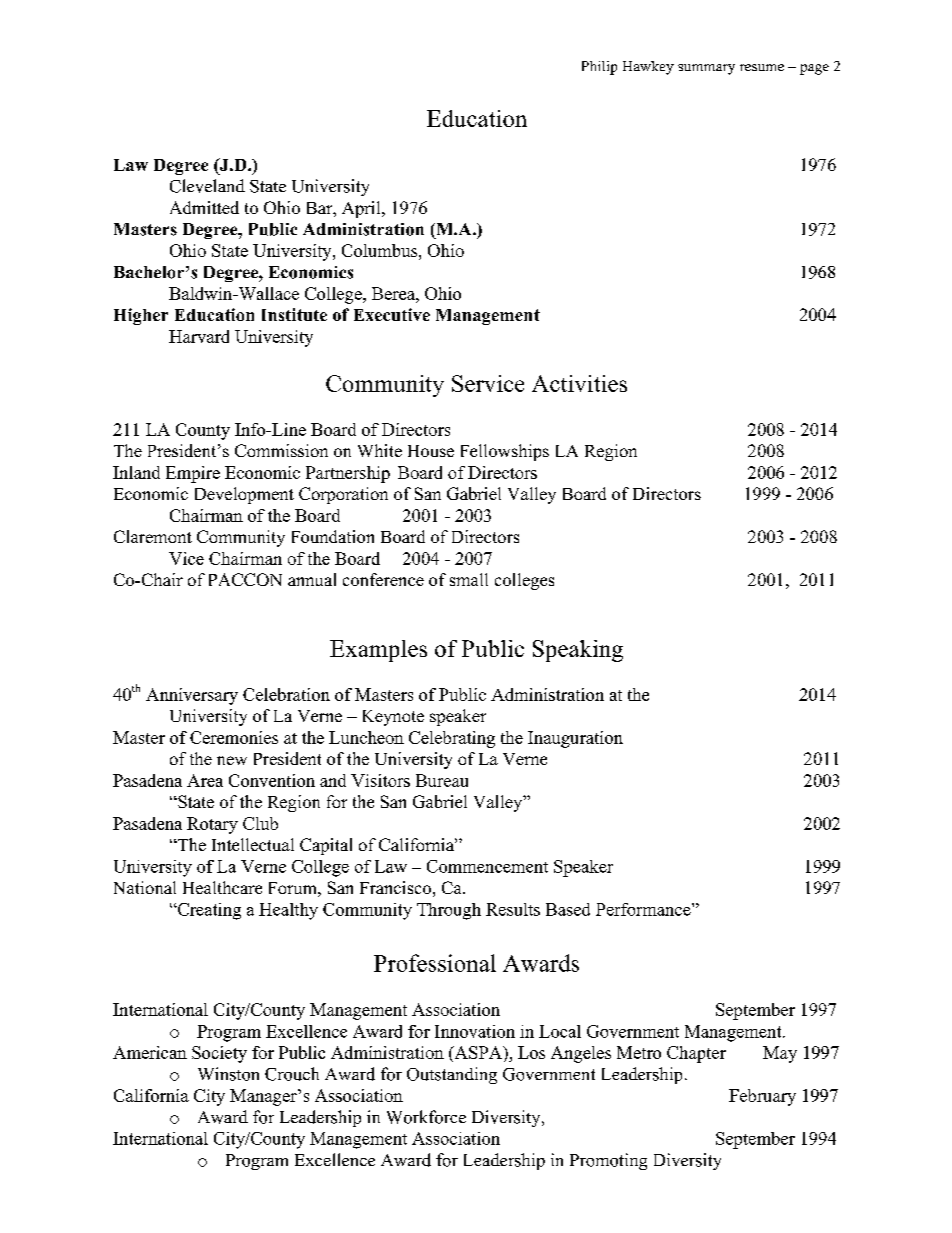 The width and height of the screenshot is (952, 1233). What do you see at coordinates (431, 451) in the screenshot?
I see `House` at bounding box center [431, 451].
